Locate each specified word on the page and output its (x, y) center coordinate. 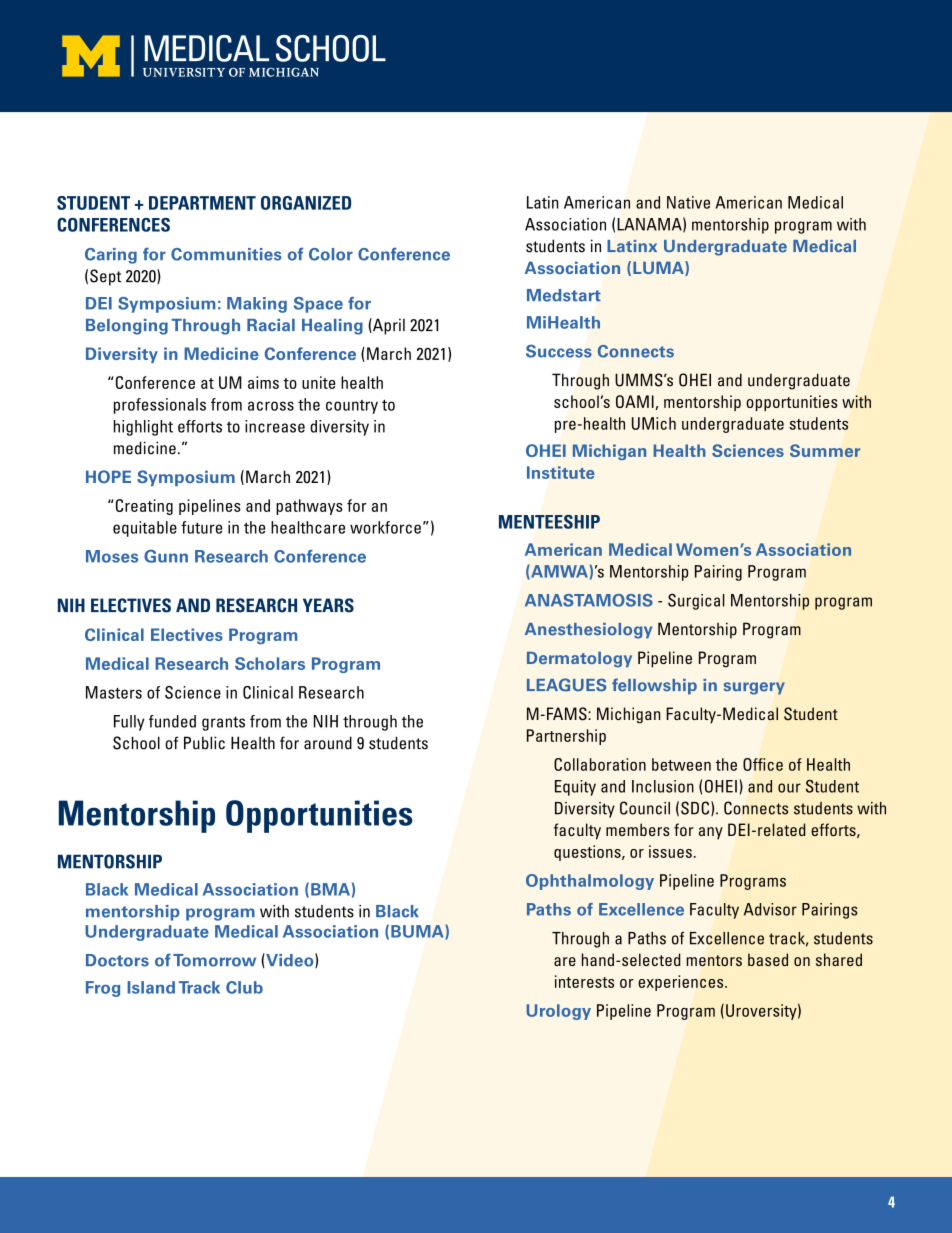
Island (151, 987)
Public (204, 743)
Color (331, 254)
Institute (561, 472)
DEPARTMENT (202, 203)
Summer (825, 450)
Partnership (566, 737)
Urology (558, 1012)
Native (688, 202)
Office (763, 764)
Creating (143, 507)
